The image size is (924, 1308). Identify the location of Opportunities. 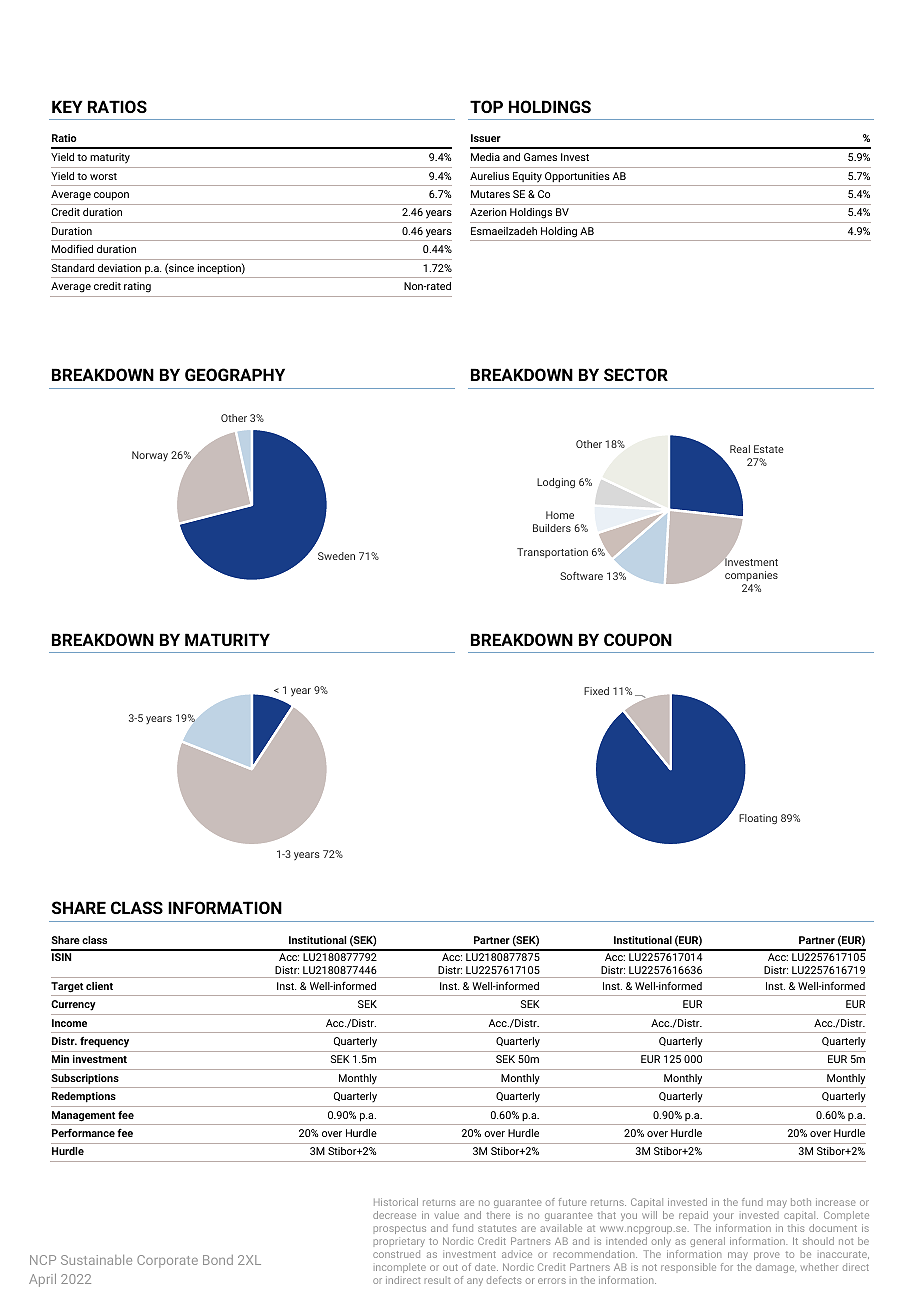
(577, 177).
